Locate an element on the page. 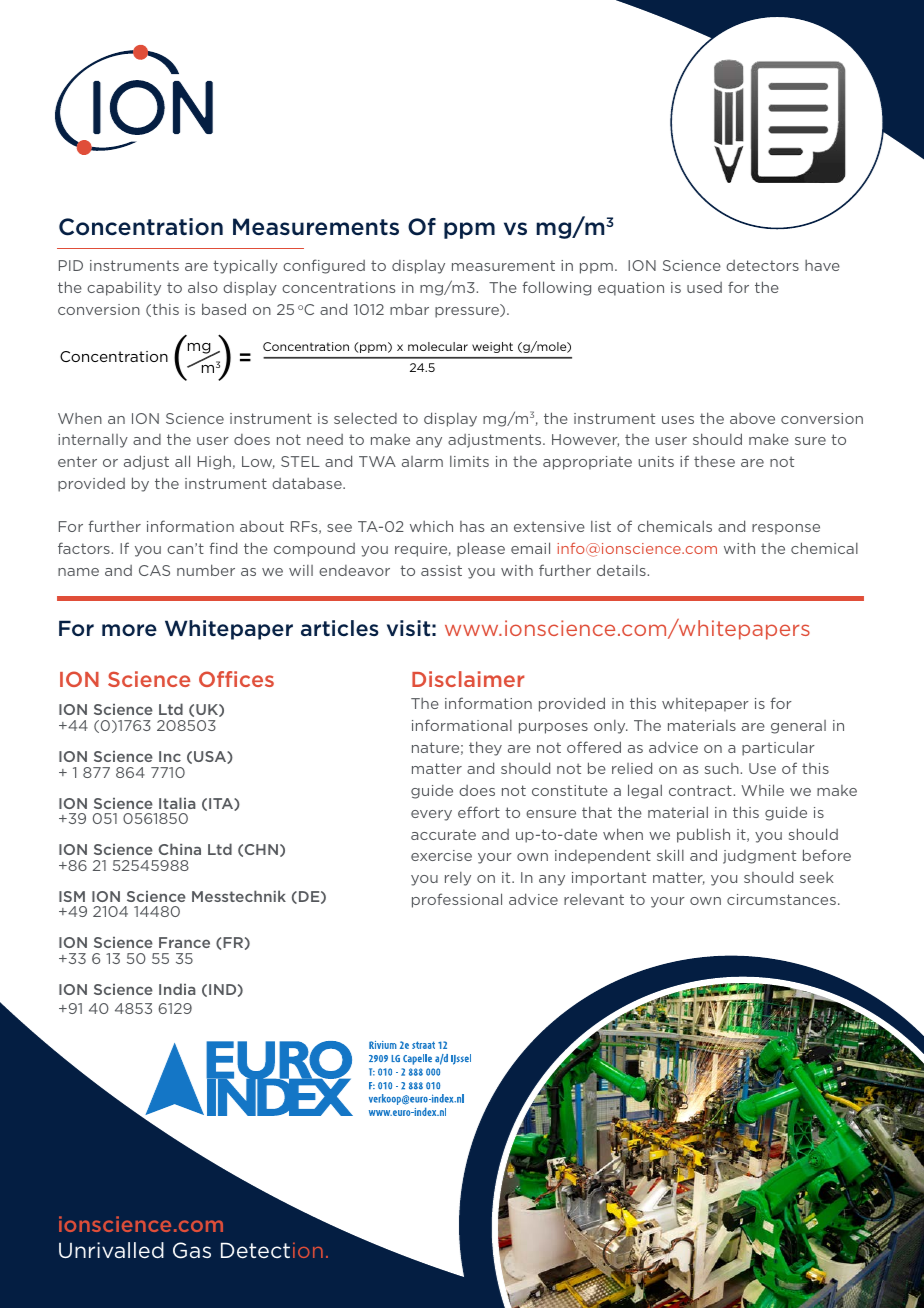 The image size is (924, 1308). such is located at coordinates (723, 768).
